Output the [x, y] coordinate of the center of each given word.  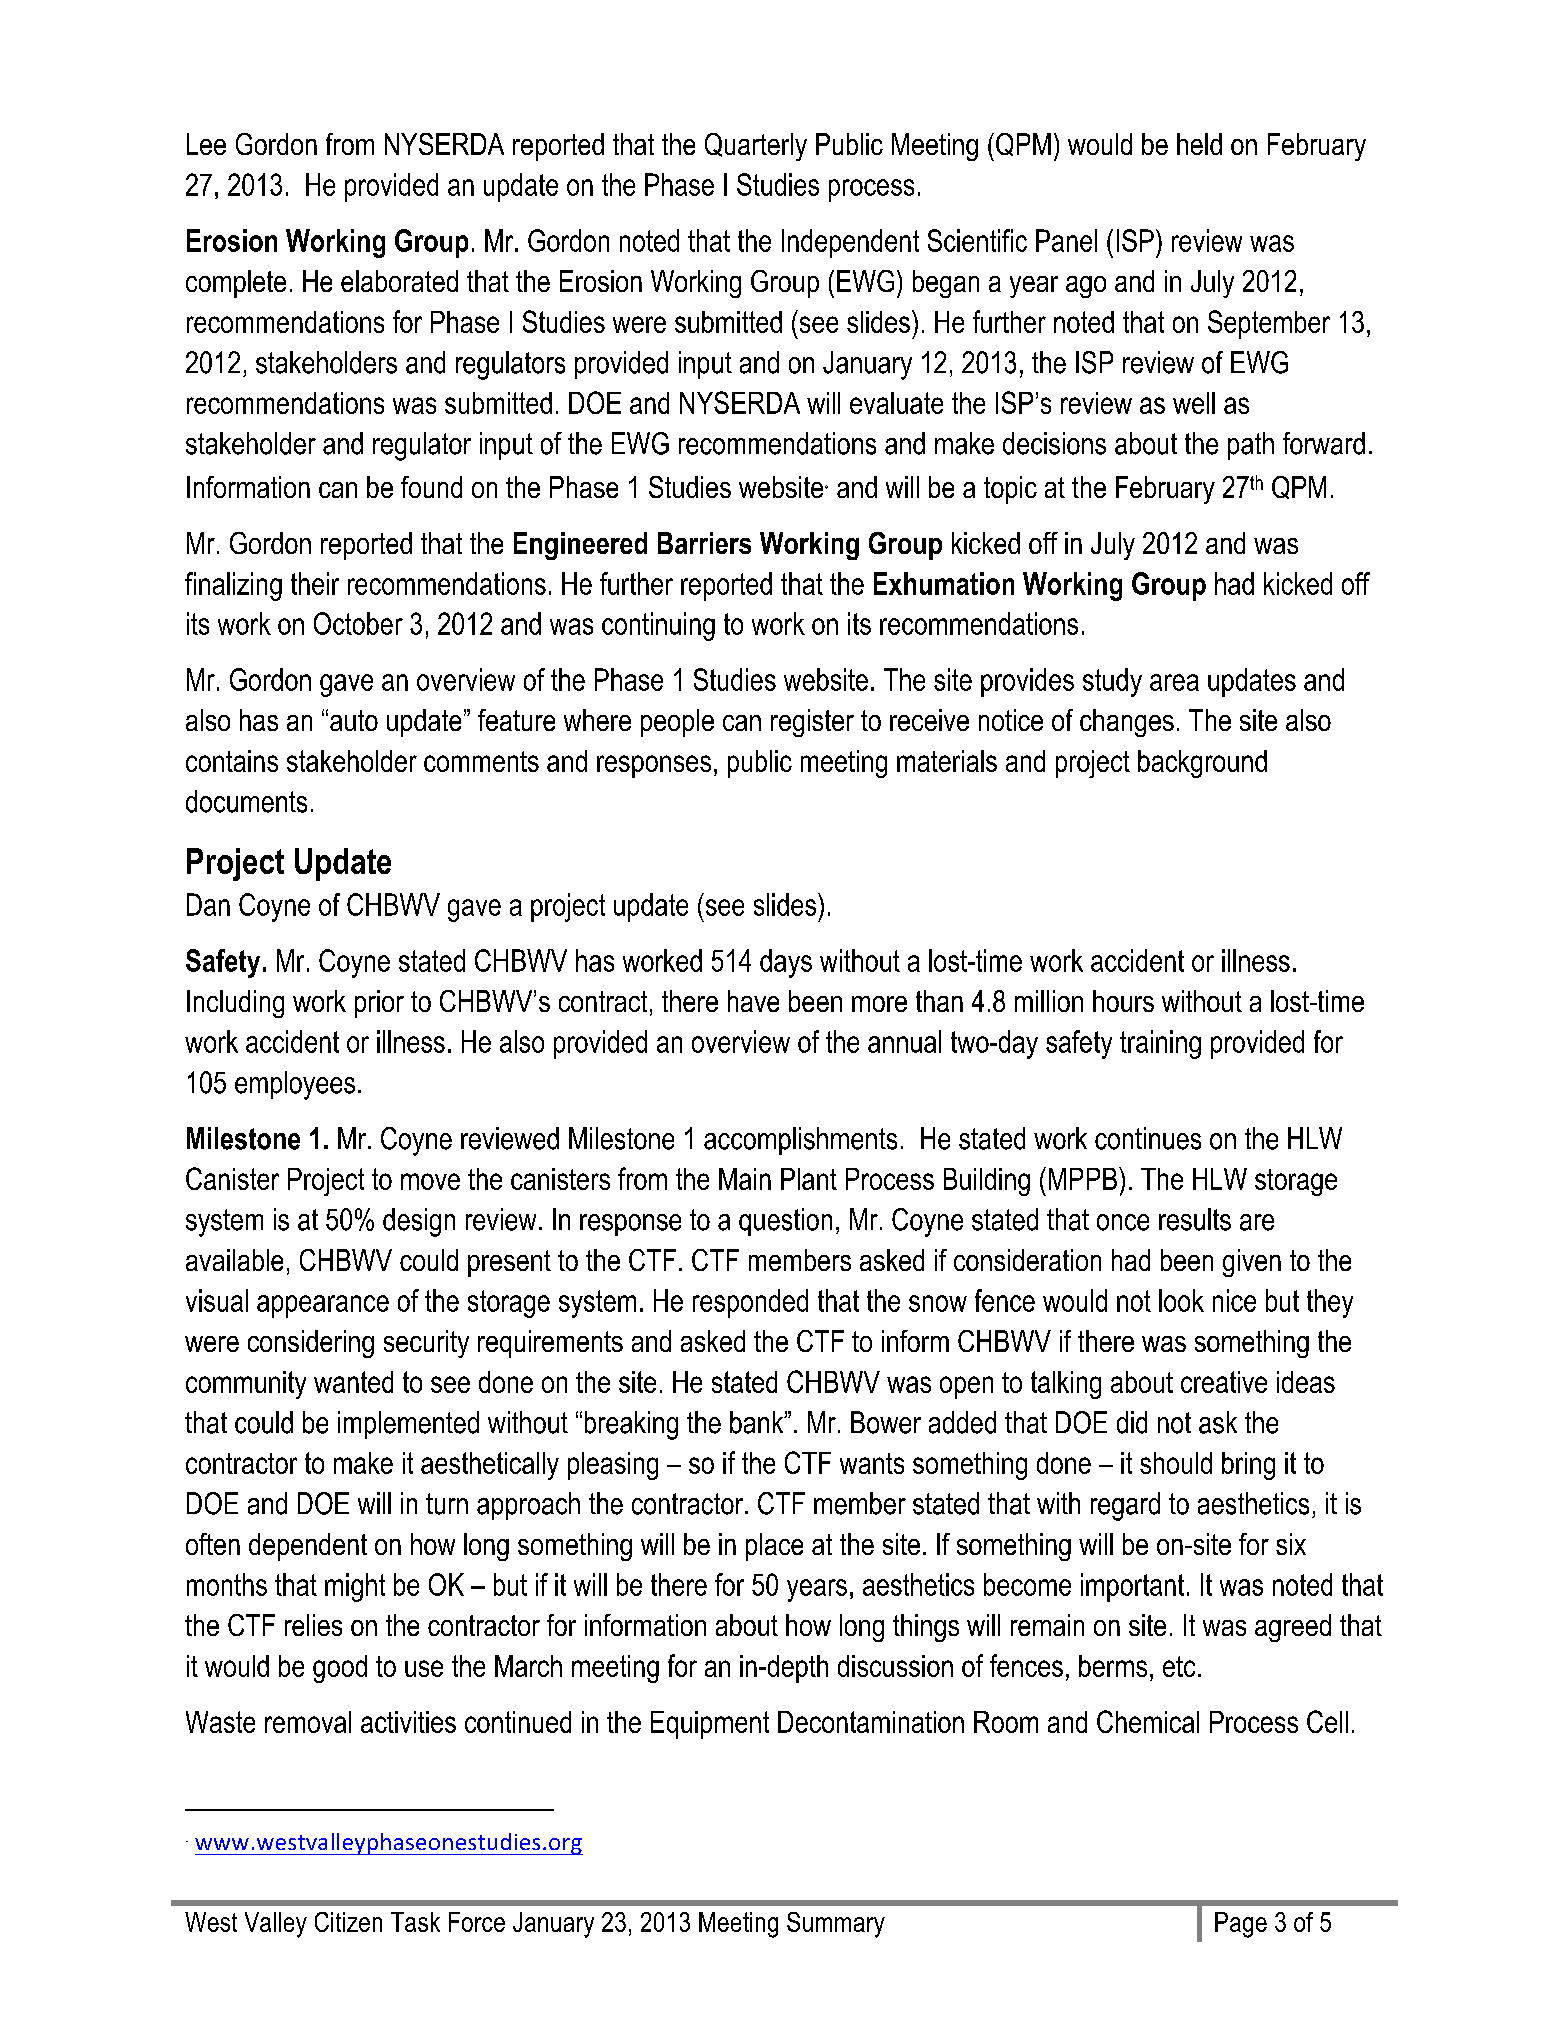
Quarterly [756, 147]
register [812, 723]
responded [750, 1303]
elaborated [399, 281]
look [1181, 1300]
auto [354, 720]
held [1199, 144]
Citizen [348, 1922]
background [1202, 764]
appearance [323, 1306]
